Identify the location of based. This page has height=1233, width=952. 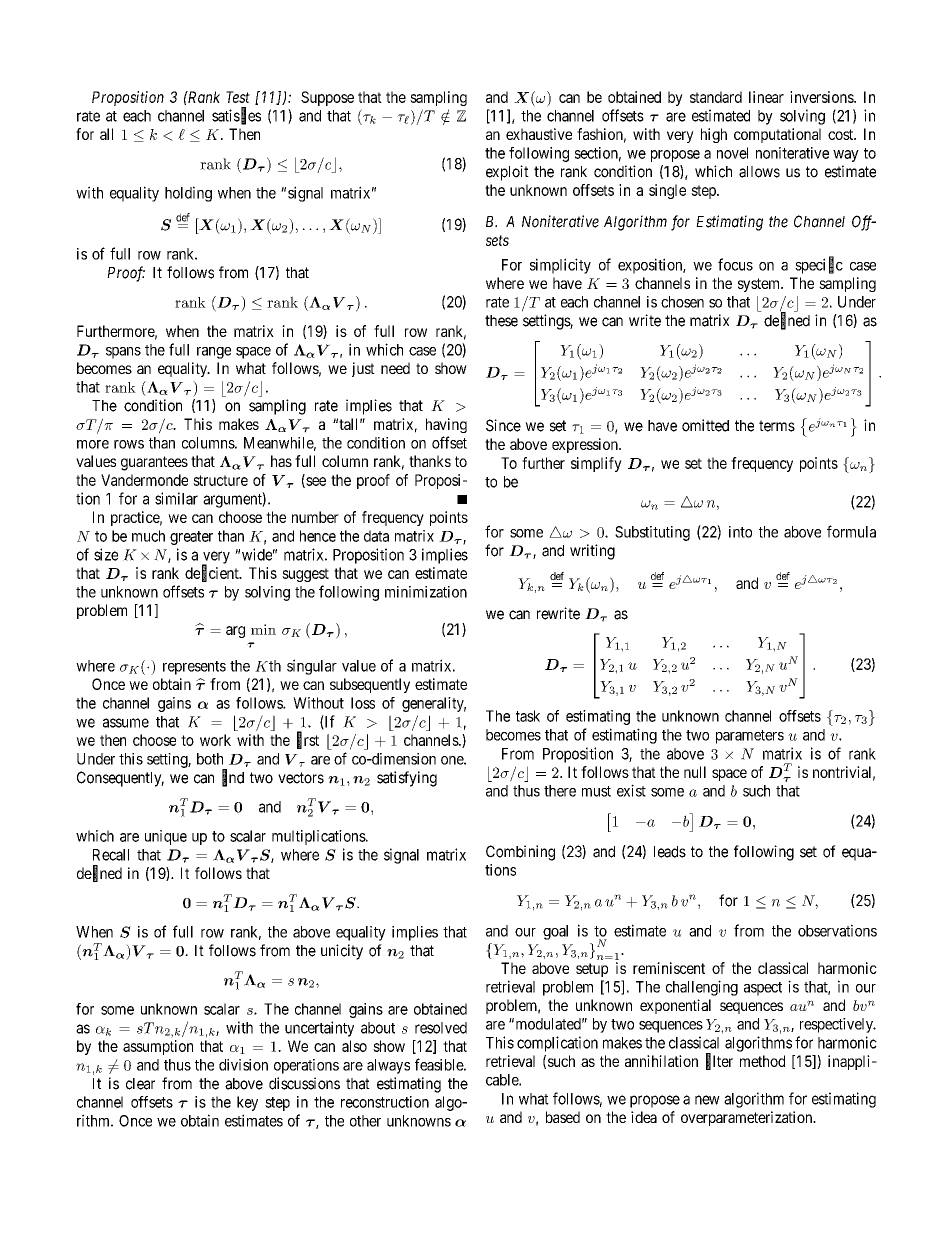
(563, 1117).
